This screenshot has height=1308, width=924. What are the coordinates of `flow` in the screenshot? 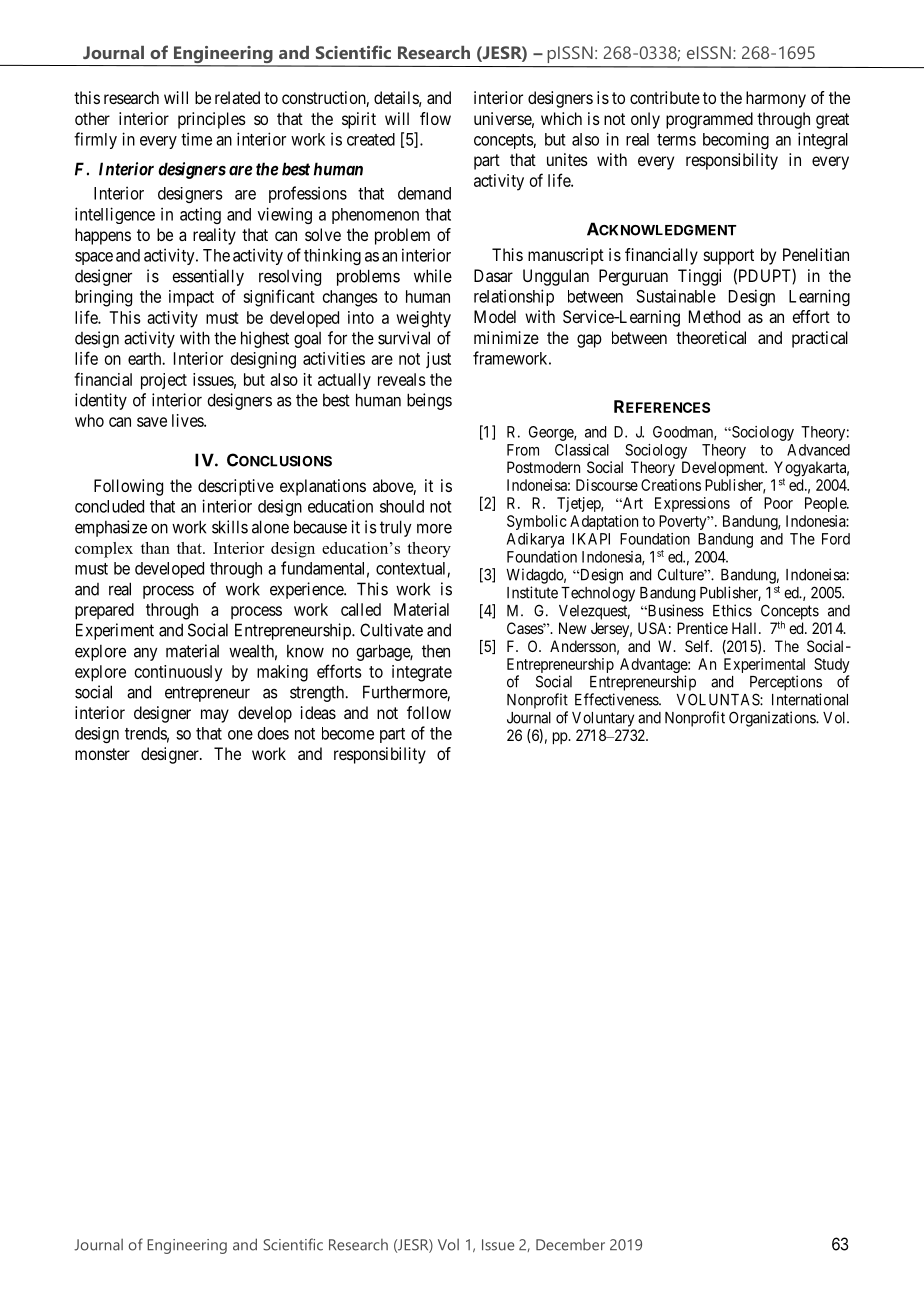 It's located at (435, 118).
